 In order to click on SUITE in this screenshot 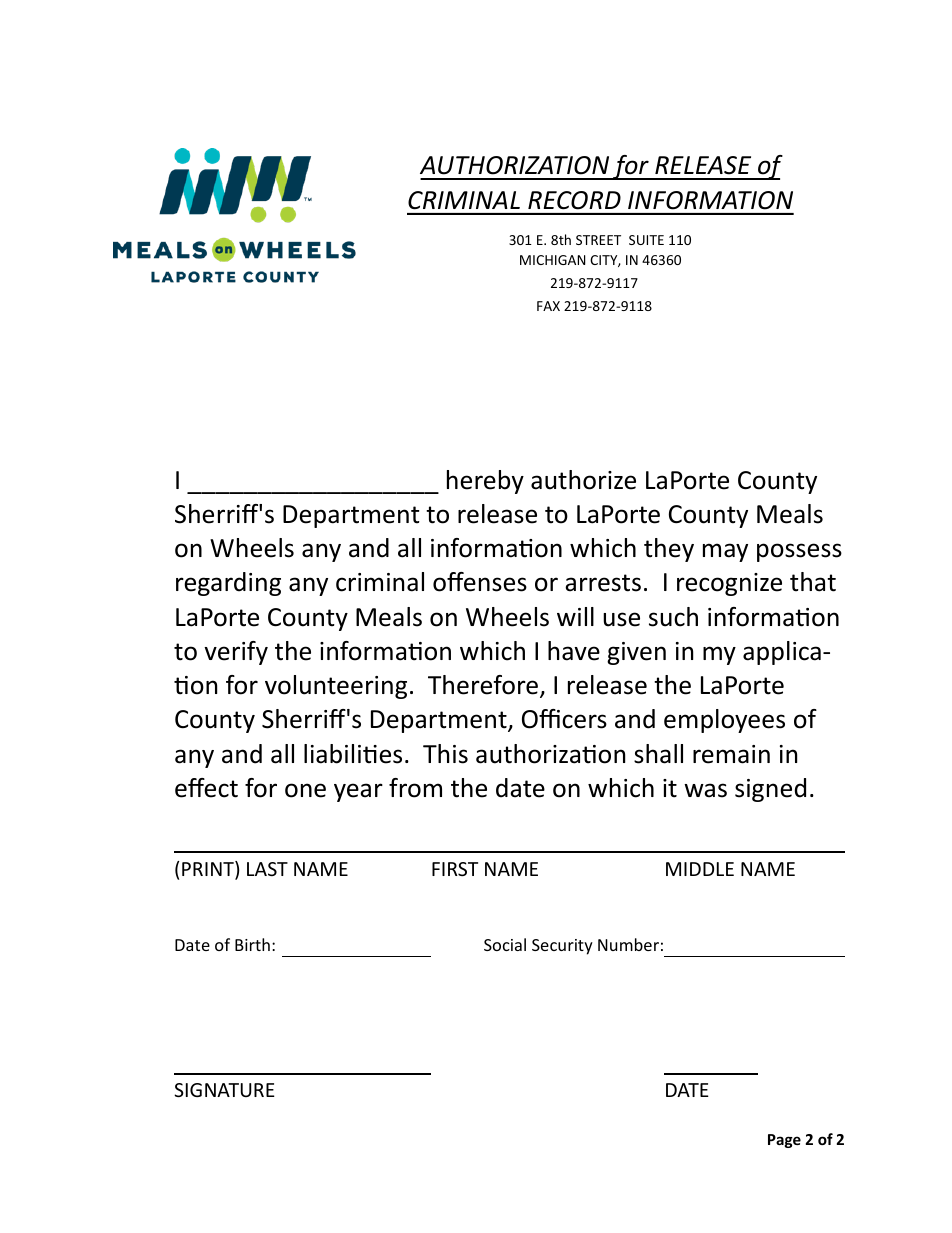, I will do `click(646, 240)`.
